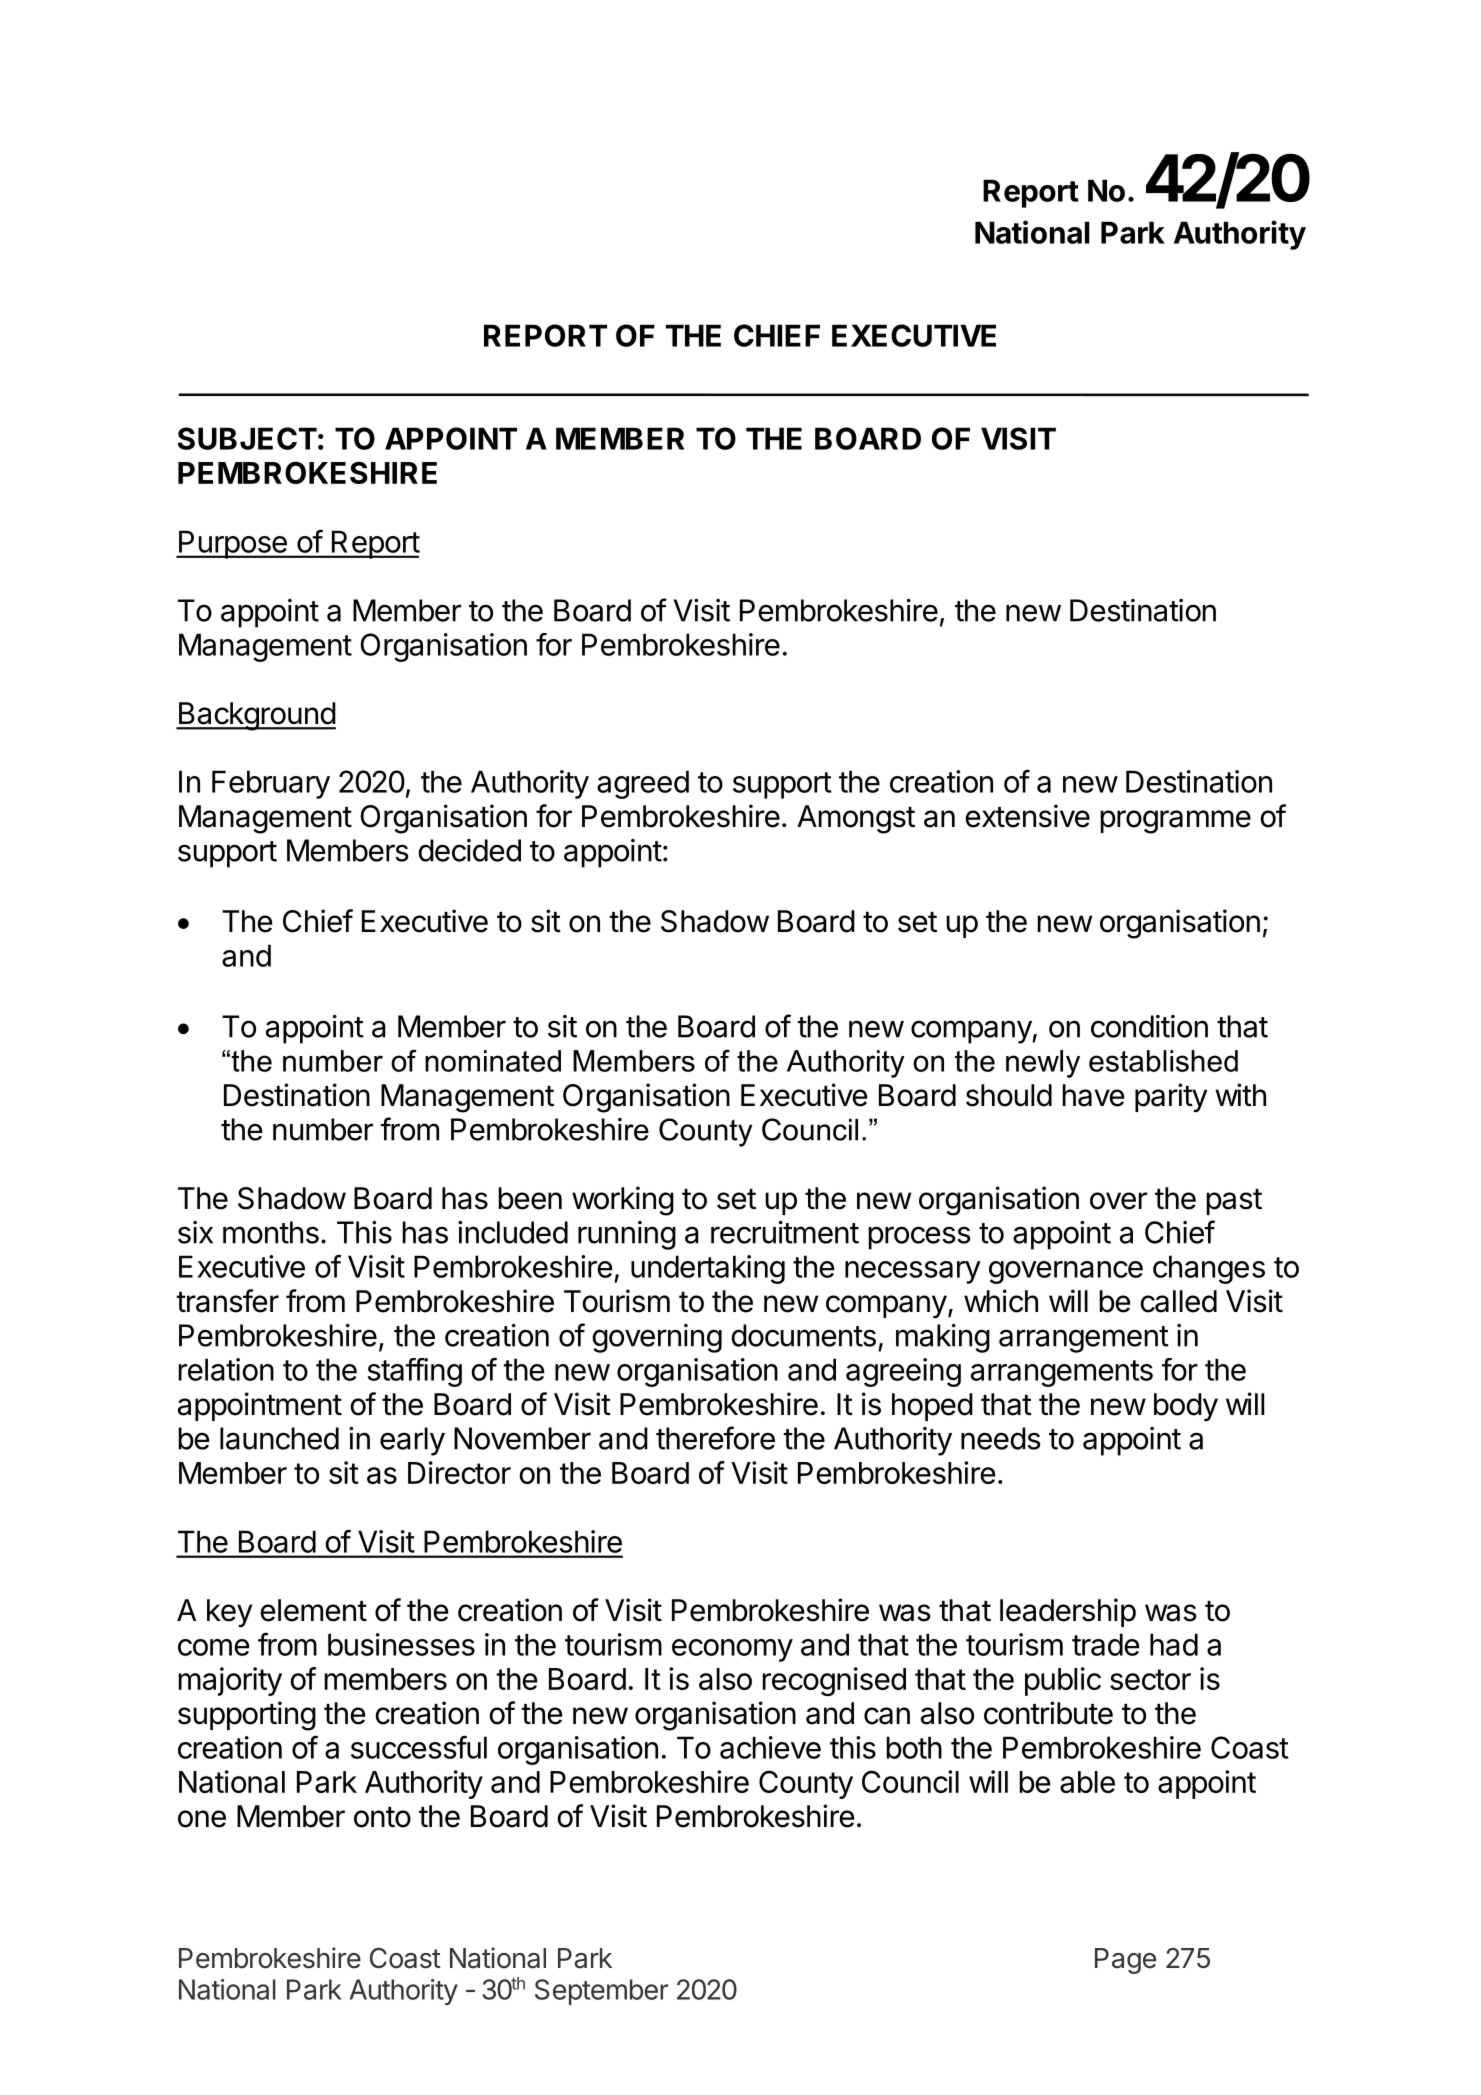 This screenshot has height=2095, width=1481. Describe the element at coordinates (1186, 1407) in the screenshot. I see `body` at that location.
